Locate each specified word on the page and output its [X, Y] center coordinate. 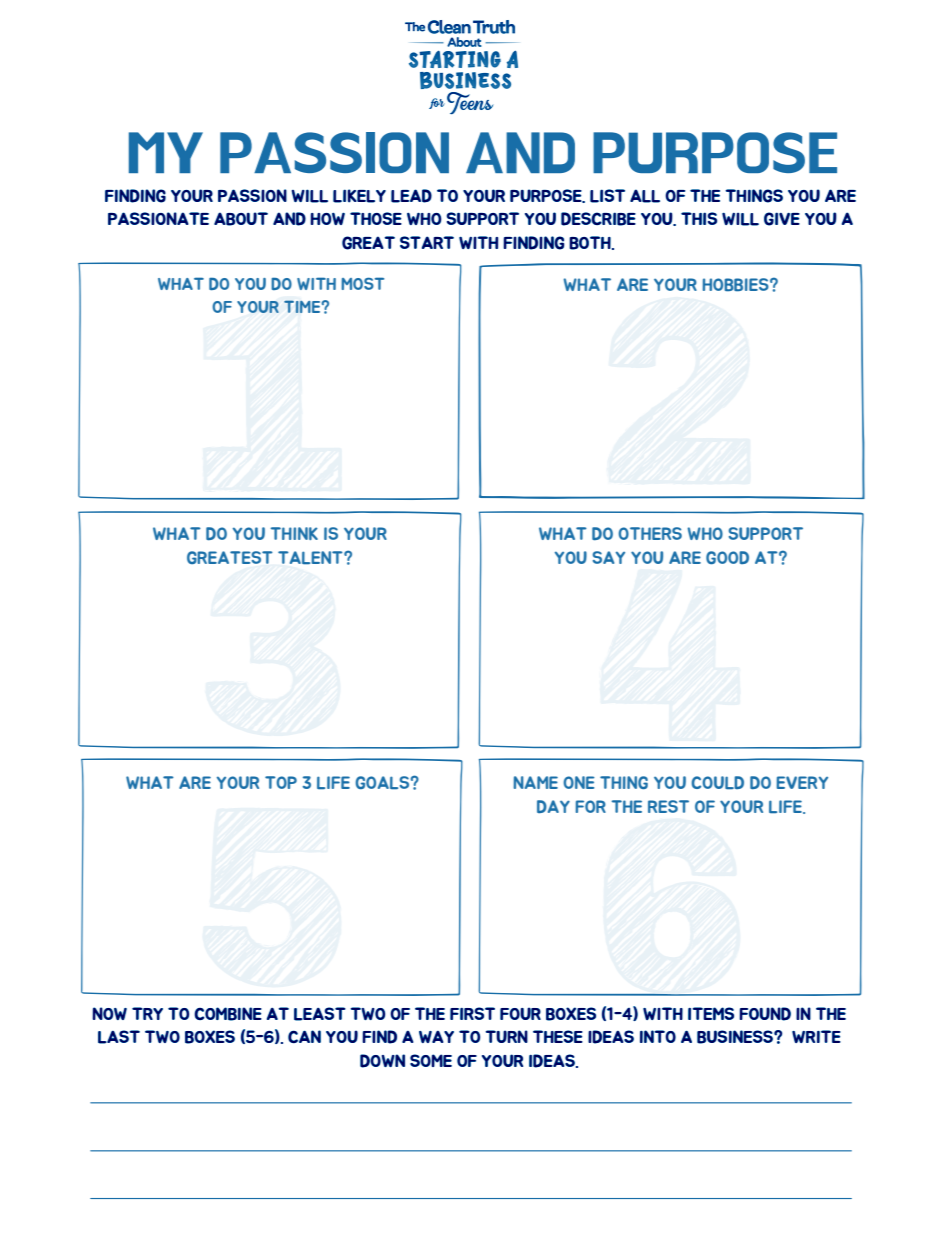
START [427, 242]
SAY [609, 557]
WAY [436, 1037]
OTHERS [650, 533]
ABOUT [241, 219]
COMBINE [228, 1014]
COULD [717, 783]
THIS [699, 218]
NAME [535, 782]
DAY [553, 806]
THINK [294, 533]
